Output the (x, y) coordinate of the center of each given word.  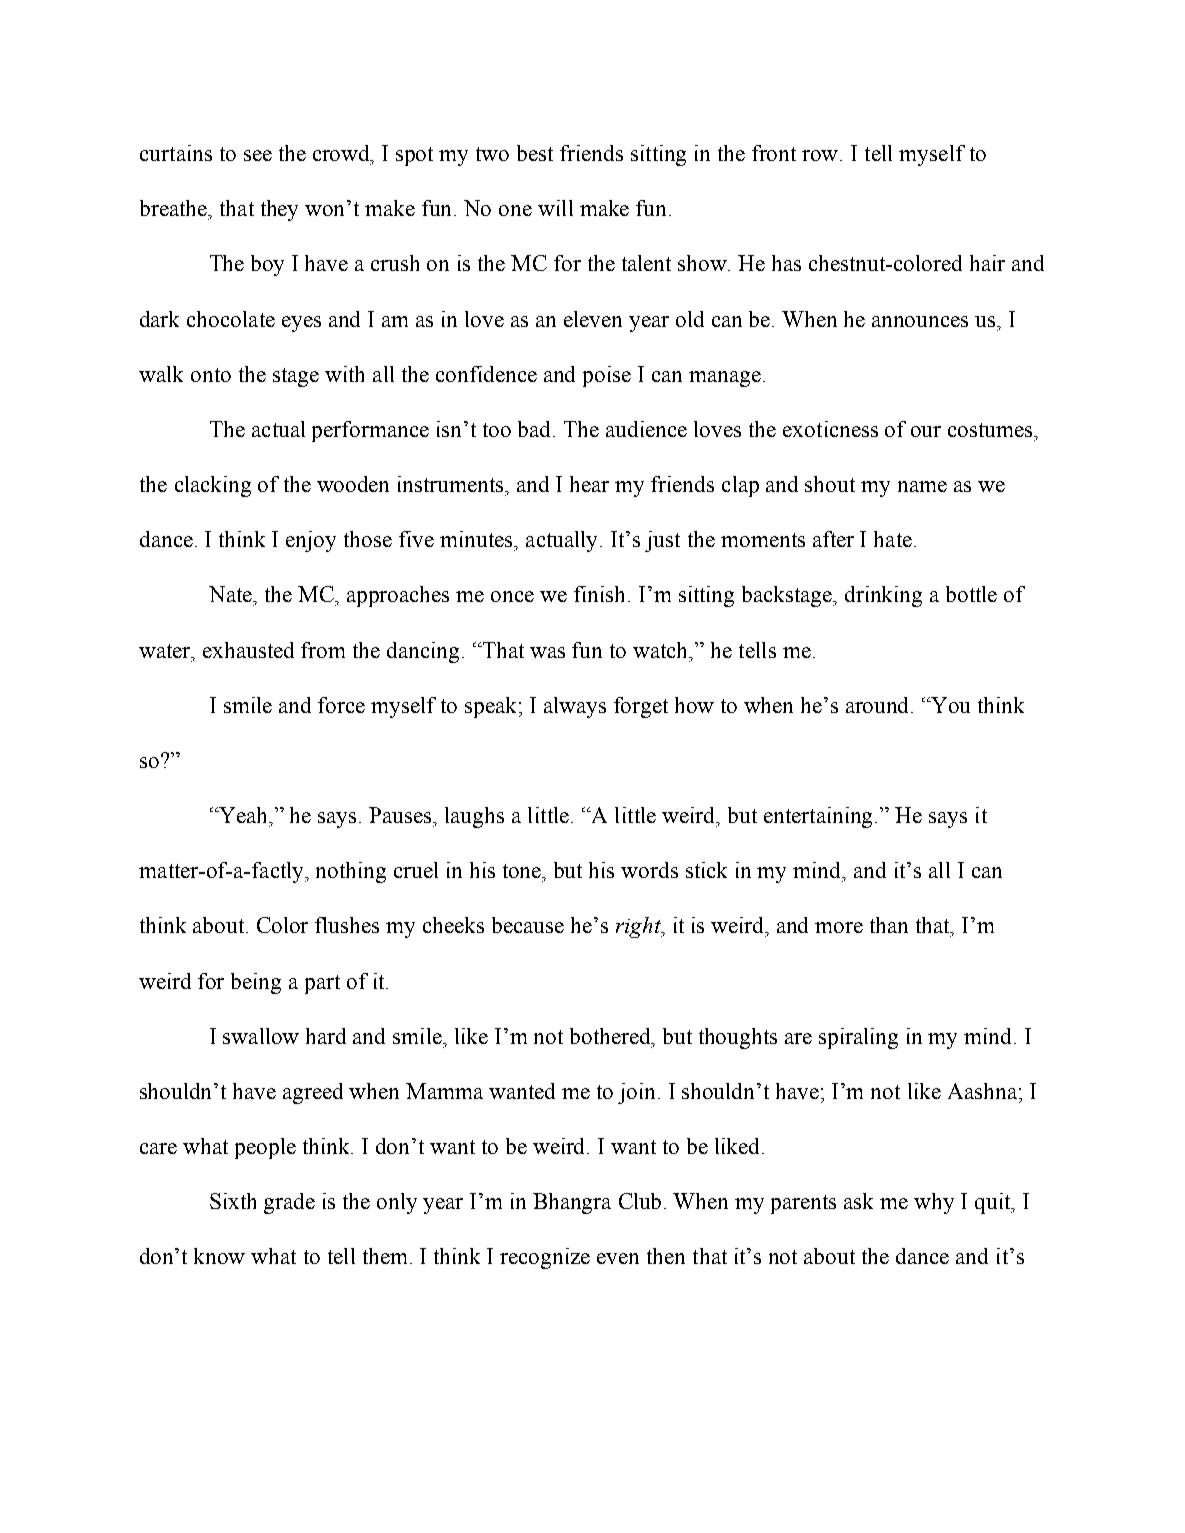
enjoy (311, 541)
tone (523, 871)
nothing (351, 872)
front (774, 153)
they (279, 210)
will (555, 208)
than (889, 925)
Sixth (233, 1201)
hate (893, 539)
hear (589, 484)
